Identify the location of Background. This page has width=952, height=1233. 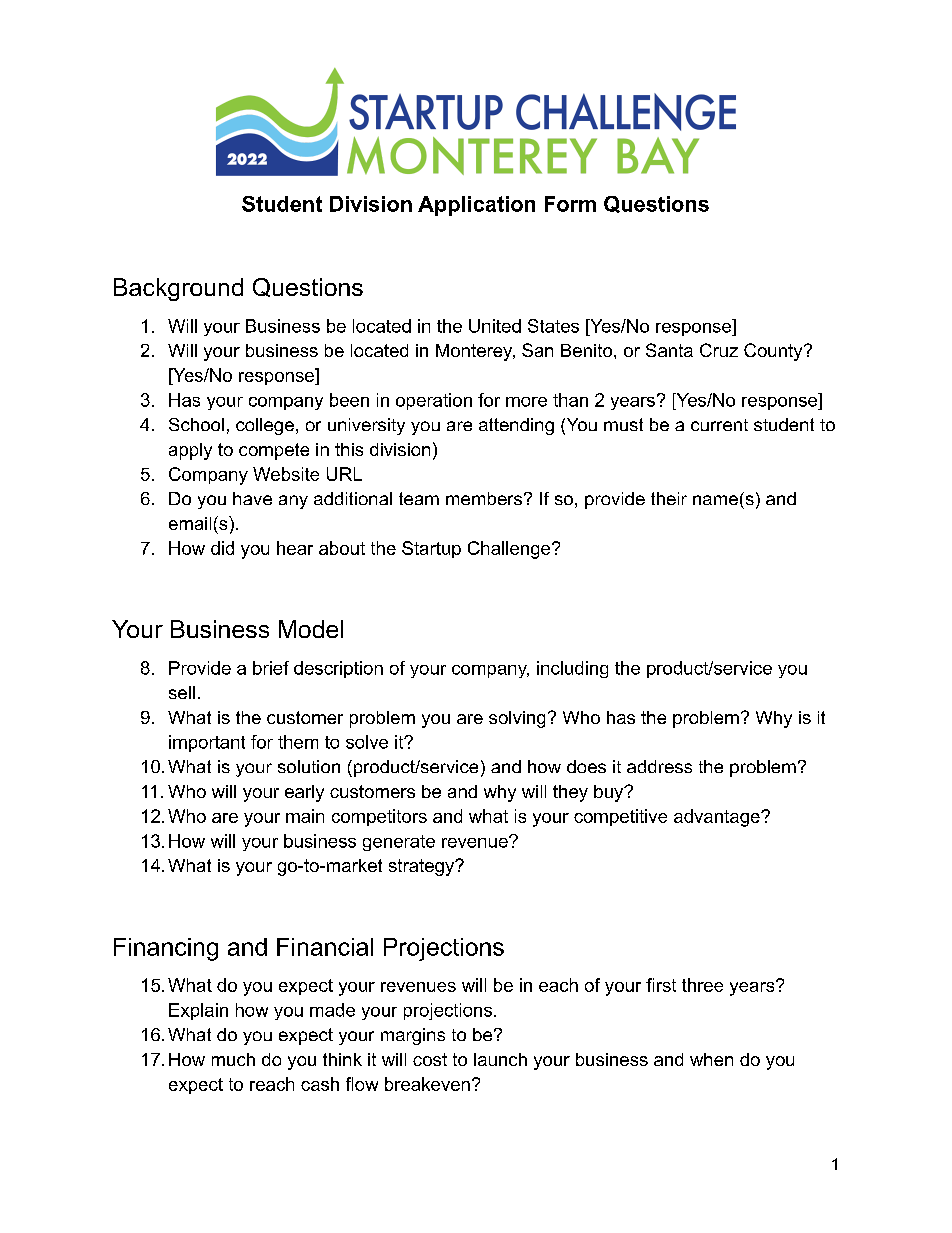
(178, 289).
